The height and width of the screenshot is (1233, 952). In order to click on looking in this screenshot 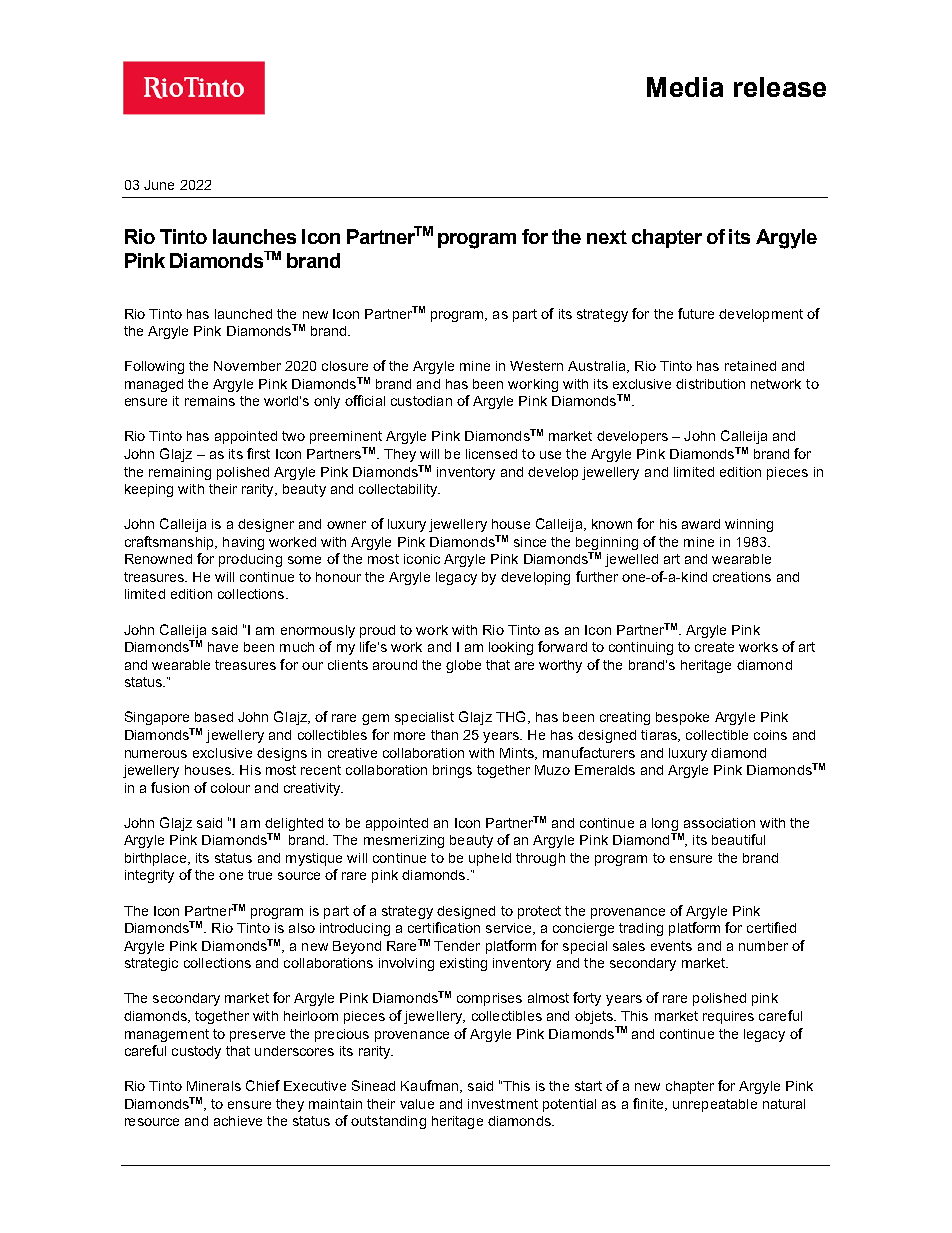, I will do `click(511, 648)`.
